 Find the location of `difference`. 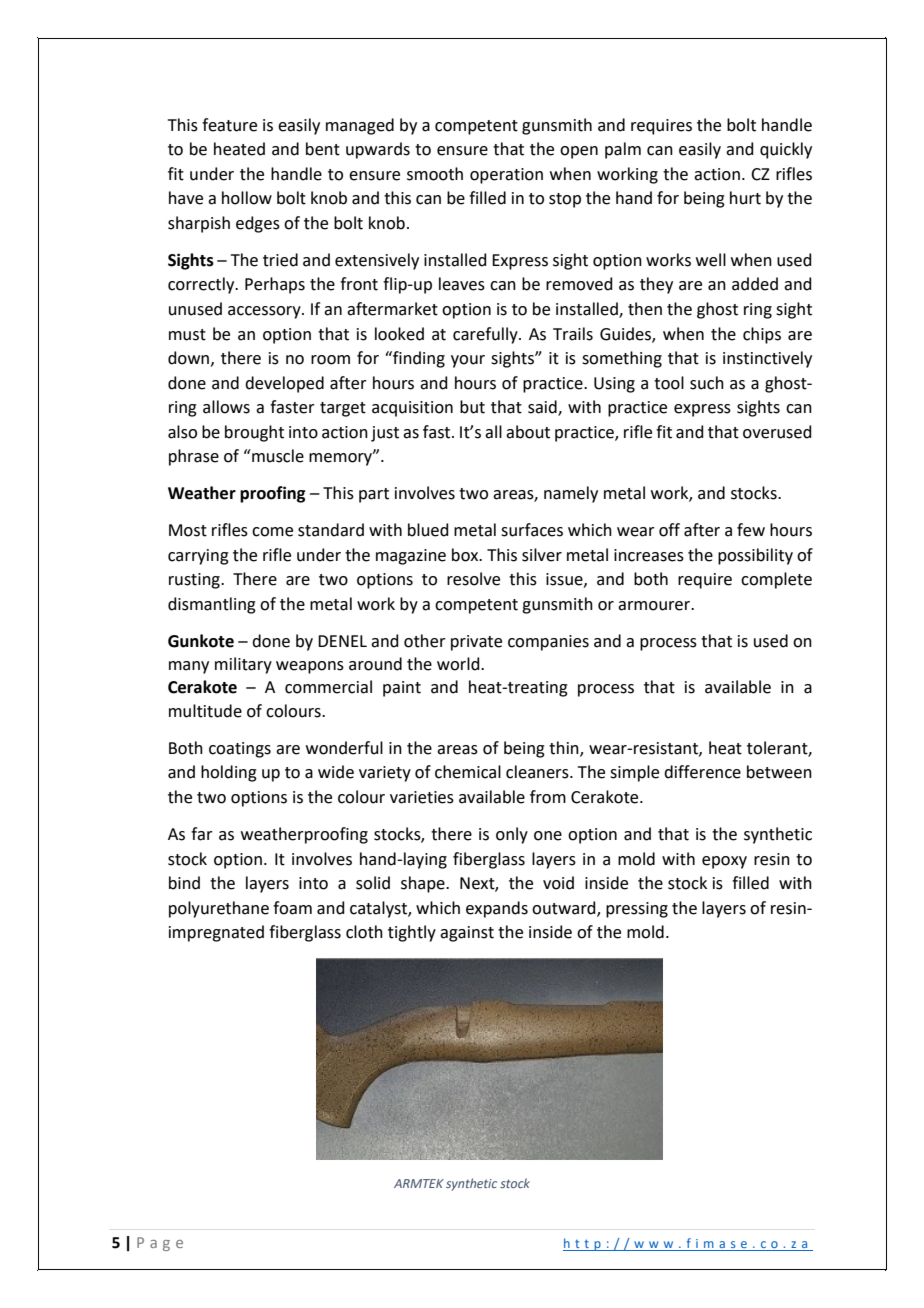

difference is located at coordinates (702, 772).
